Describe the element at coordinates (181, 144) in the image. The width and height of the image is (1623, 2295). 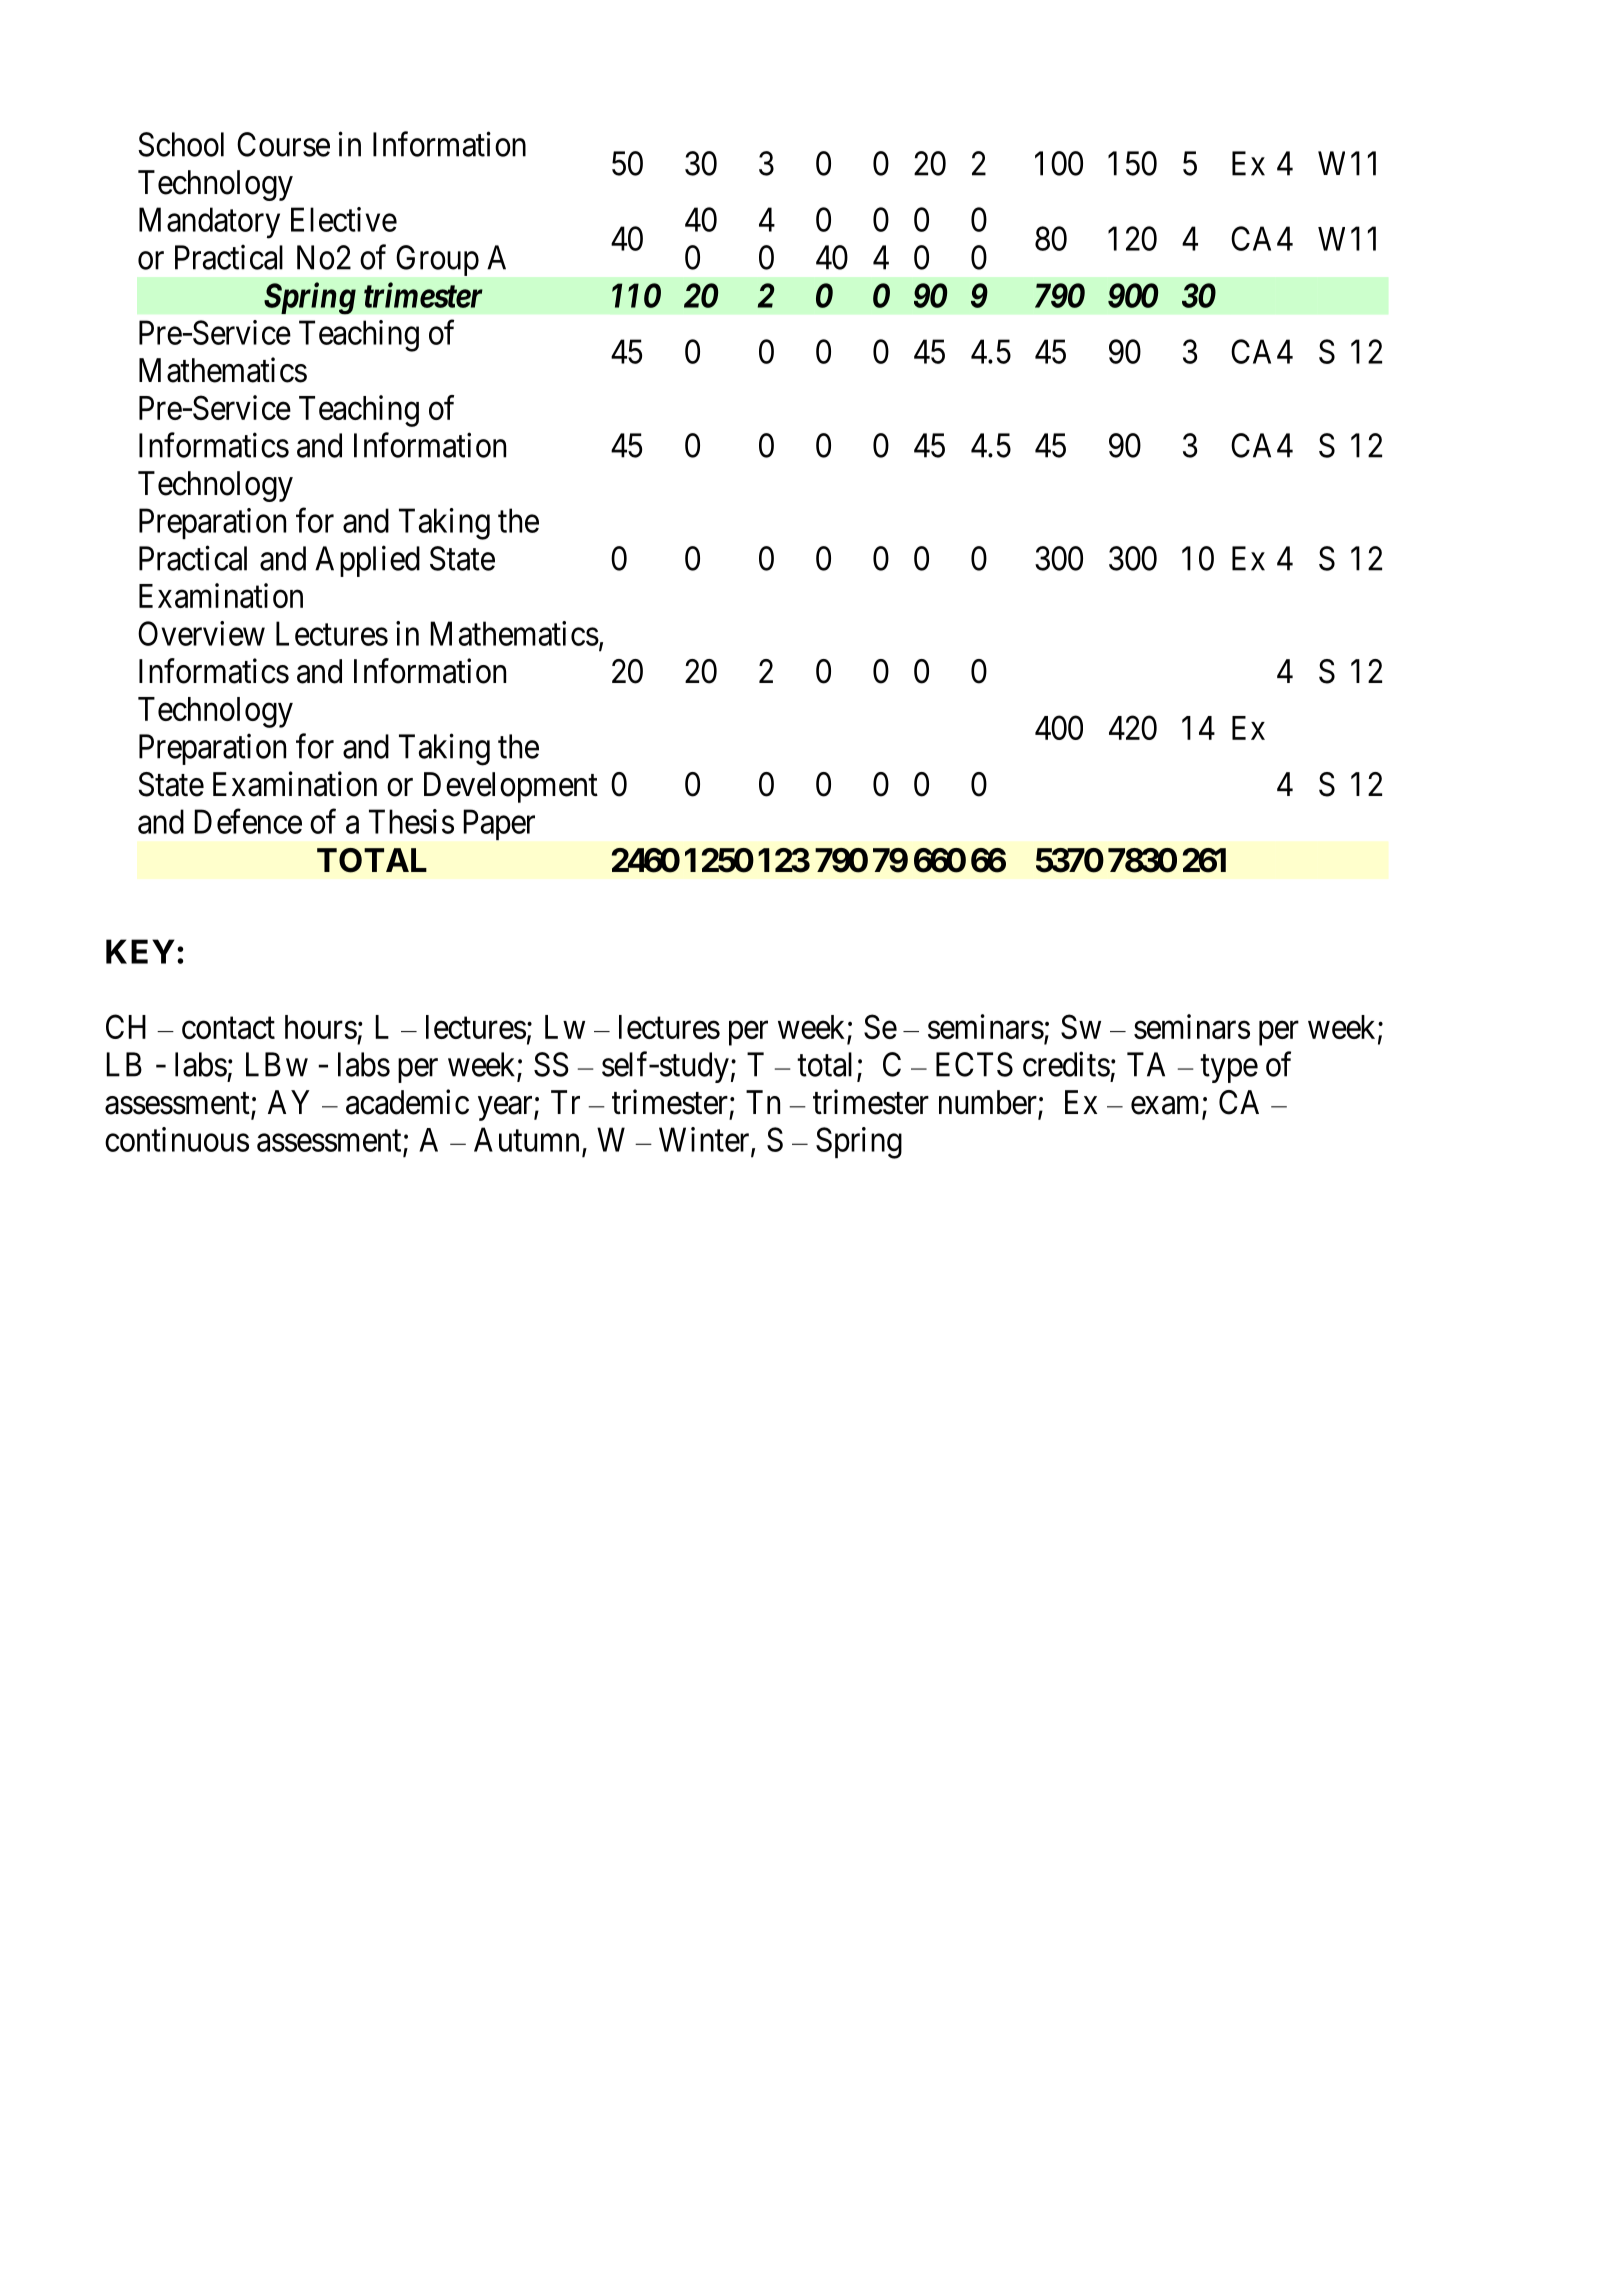
I see `School` at that location.
